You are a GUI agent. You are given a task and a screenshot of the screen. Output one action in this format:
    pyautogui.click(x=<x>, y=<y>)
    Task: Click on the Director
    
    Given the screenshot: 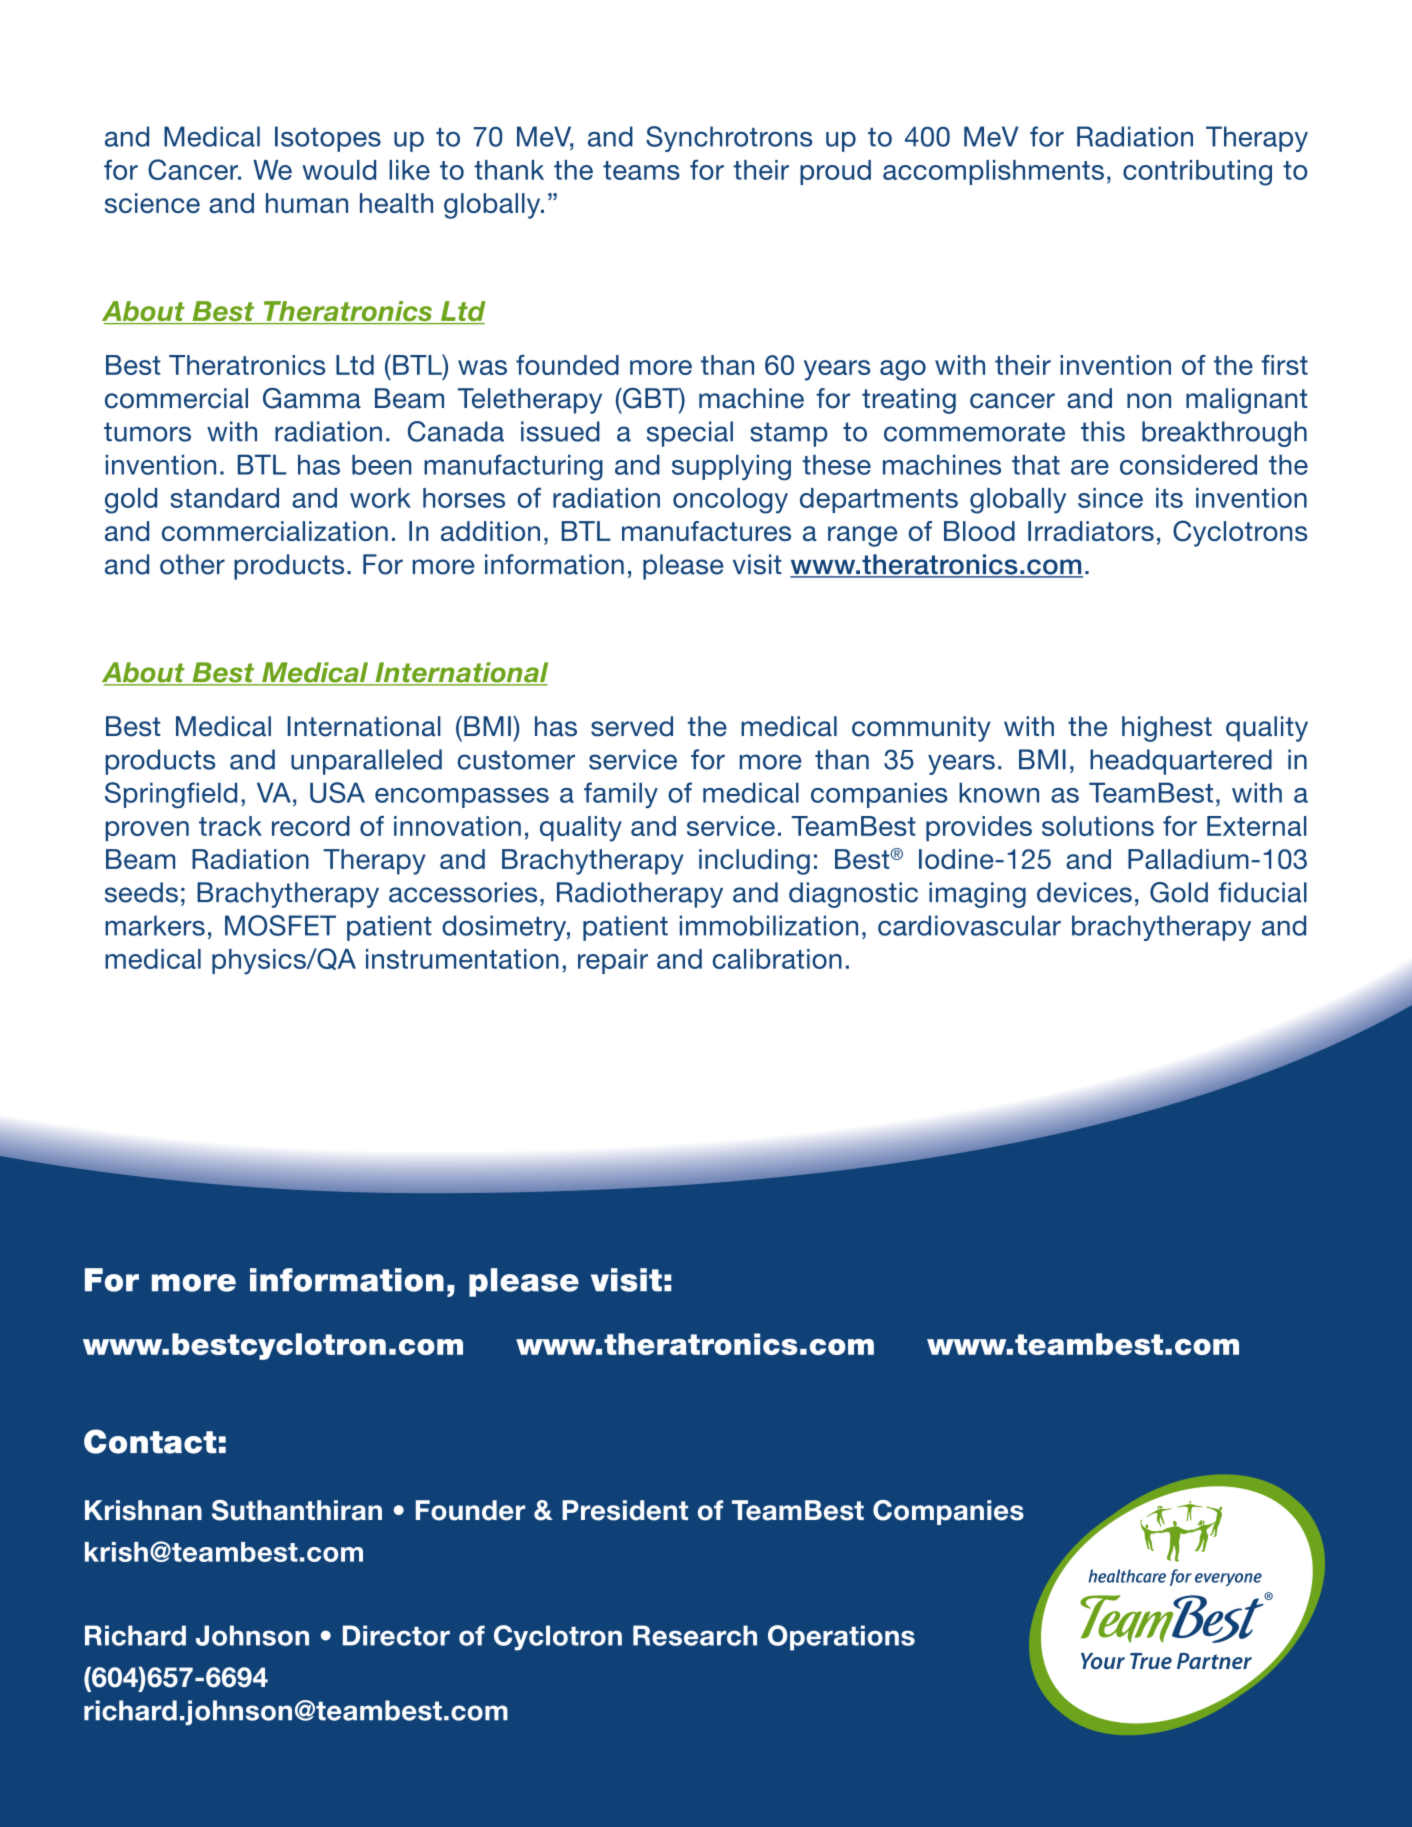 What is the action you would take?
    pyautogui.click(x=396, y=1635)
